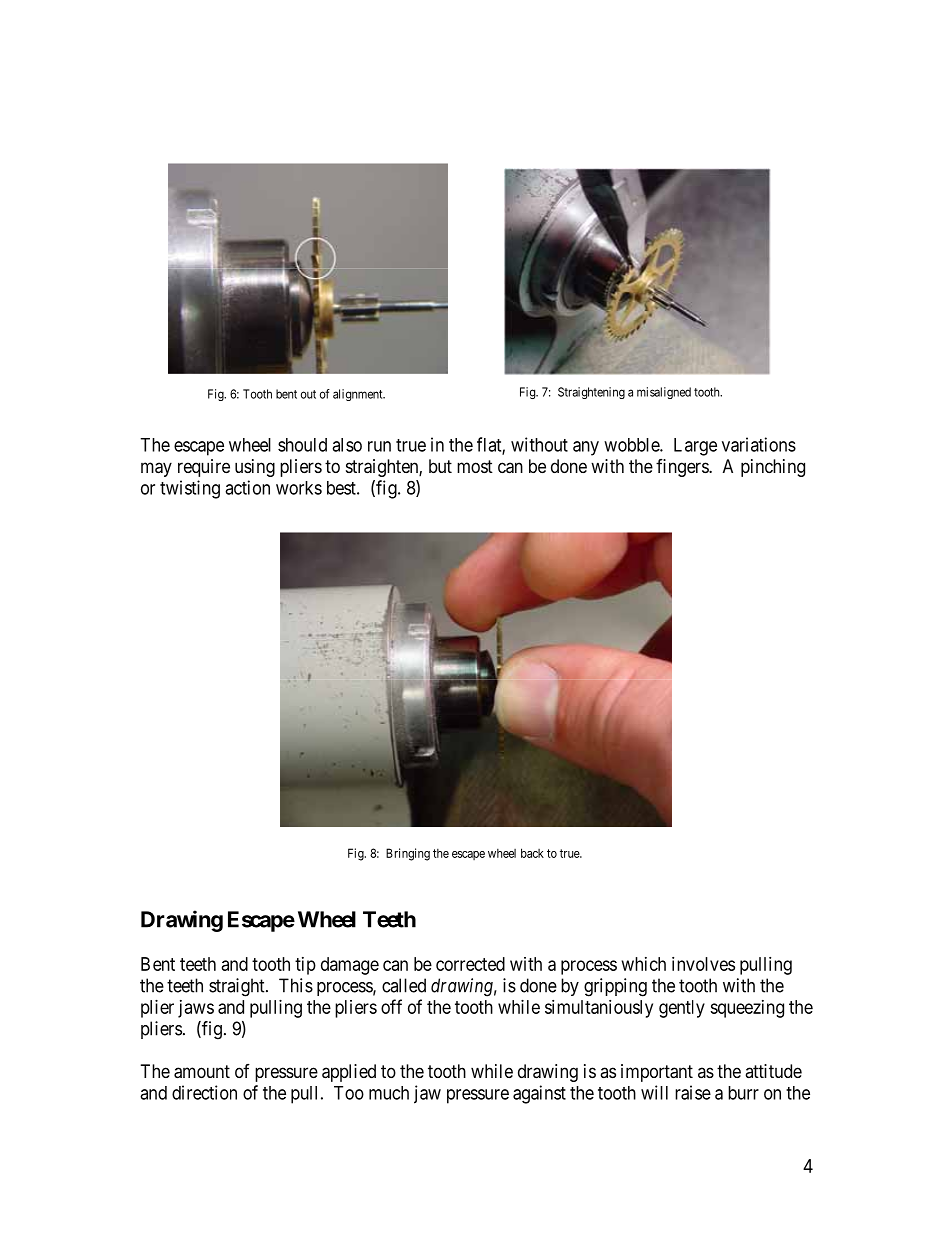  What do you see at coordinates (302, 445) in the screenshot?
I see `should` at bounding box center [302, 445].
